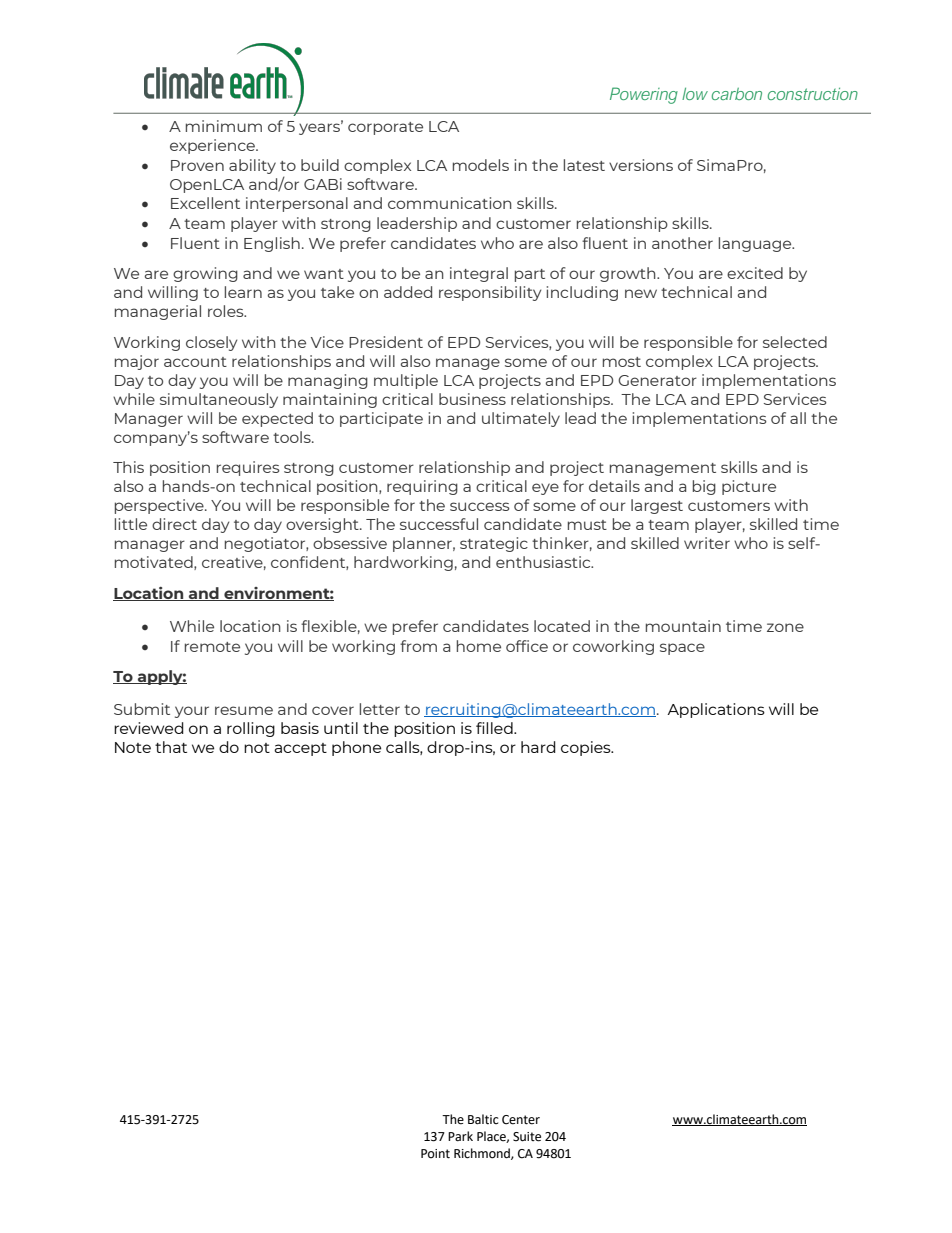 The image size is (952, 1233). I want to click on business, so click(472, 399).
